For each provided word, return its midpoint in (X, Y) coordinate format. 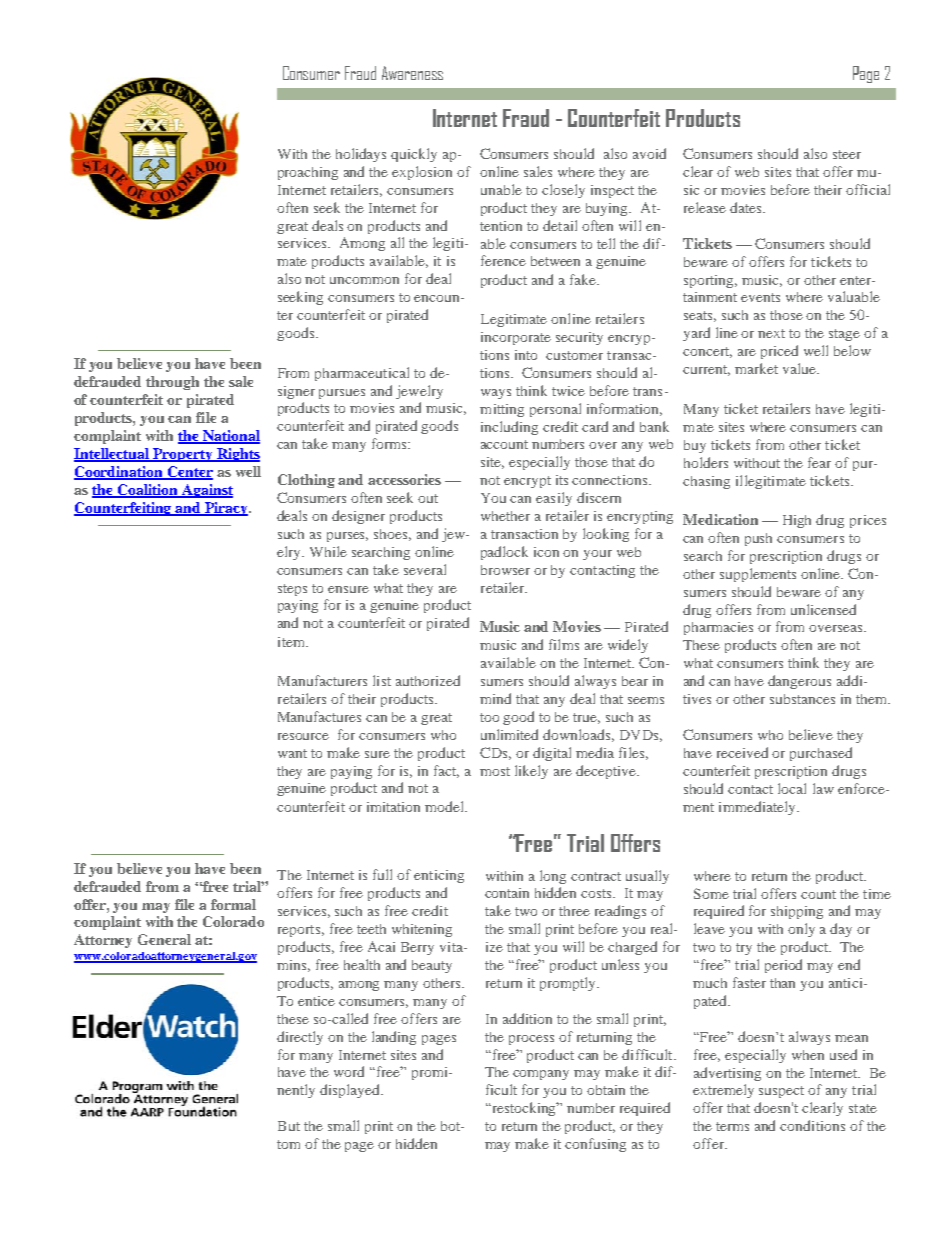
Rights (237, 455)
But (289, 1126)
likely (531, 772)
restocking (524, 1109)
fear (819, 462)
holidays (361, 155)
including (509, 428)
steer (847, 154)
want (292, 753)
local (792, 788)
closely (563, 191)
